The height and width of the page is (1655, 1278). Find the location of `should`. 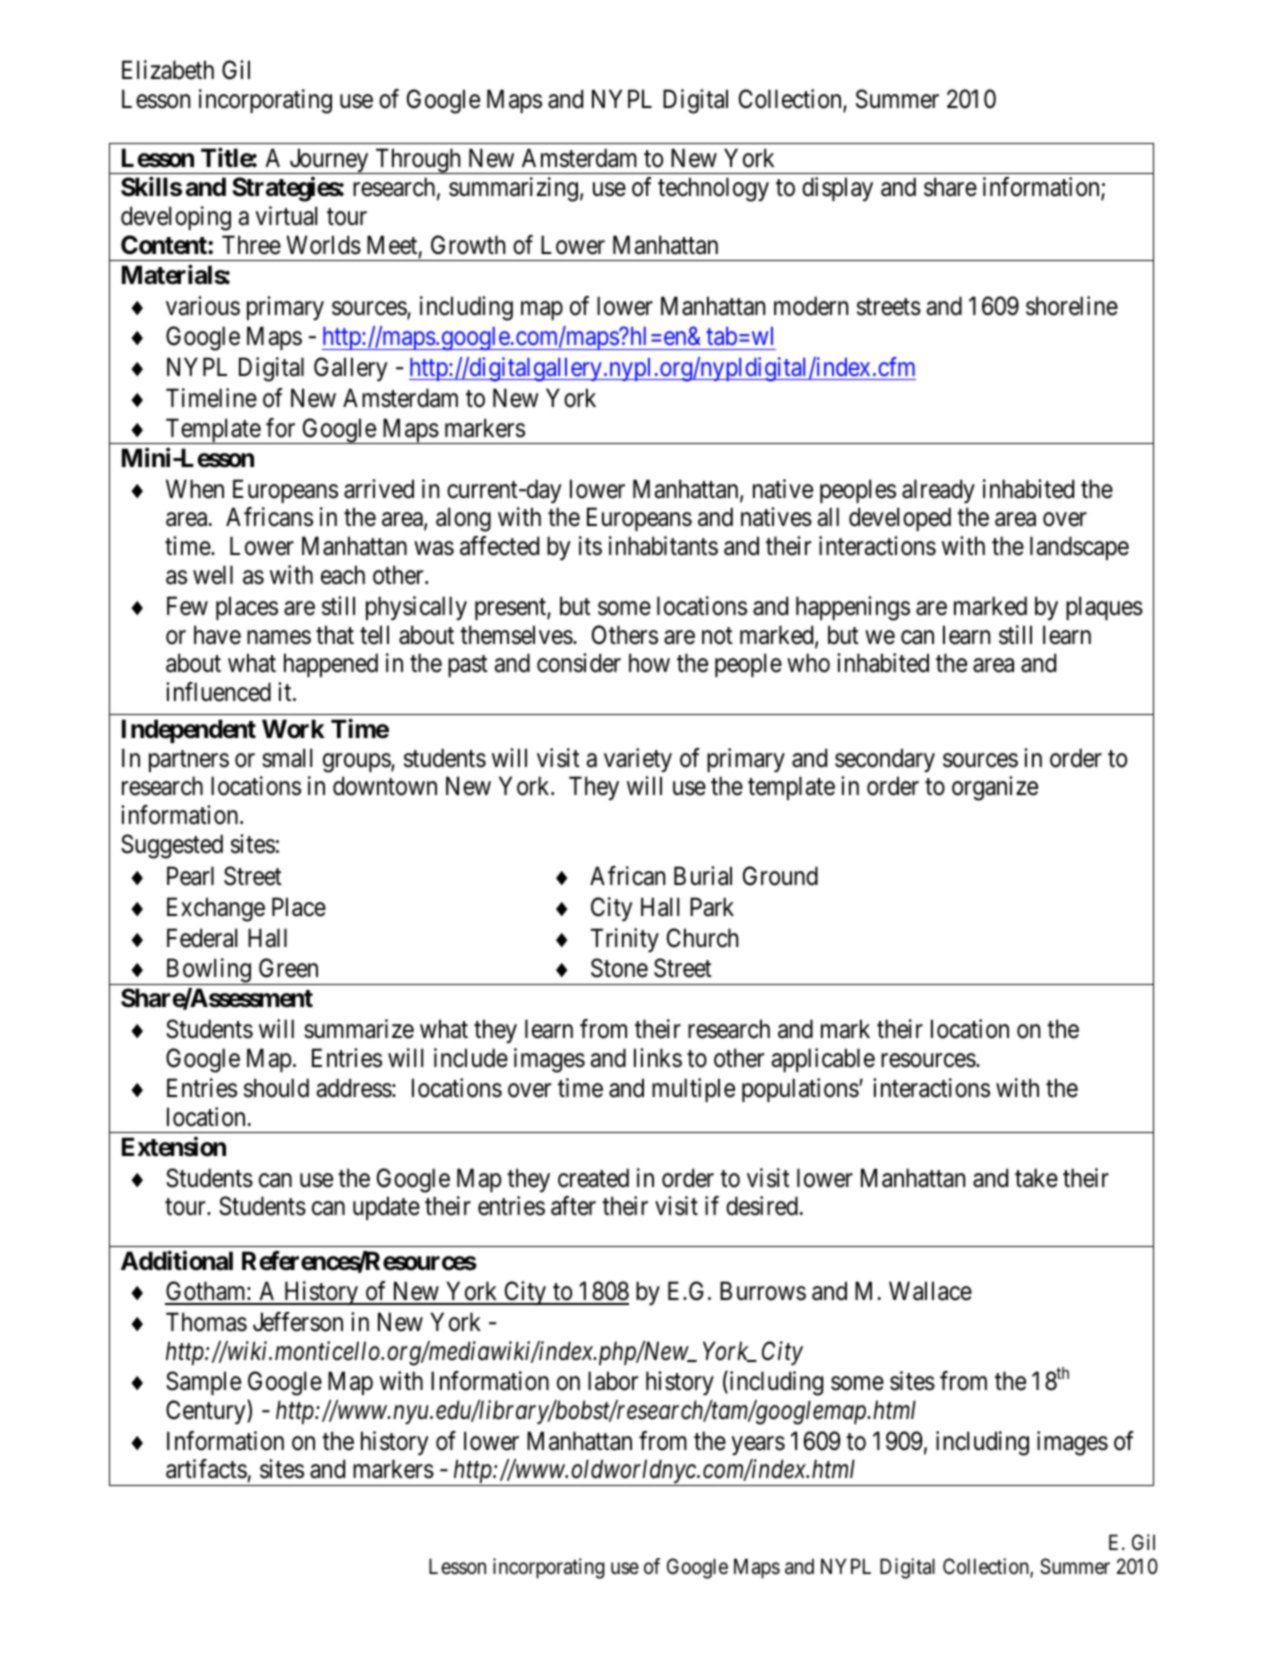

should is located at coordinates (276, 1088).
